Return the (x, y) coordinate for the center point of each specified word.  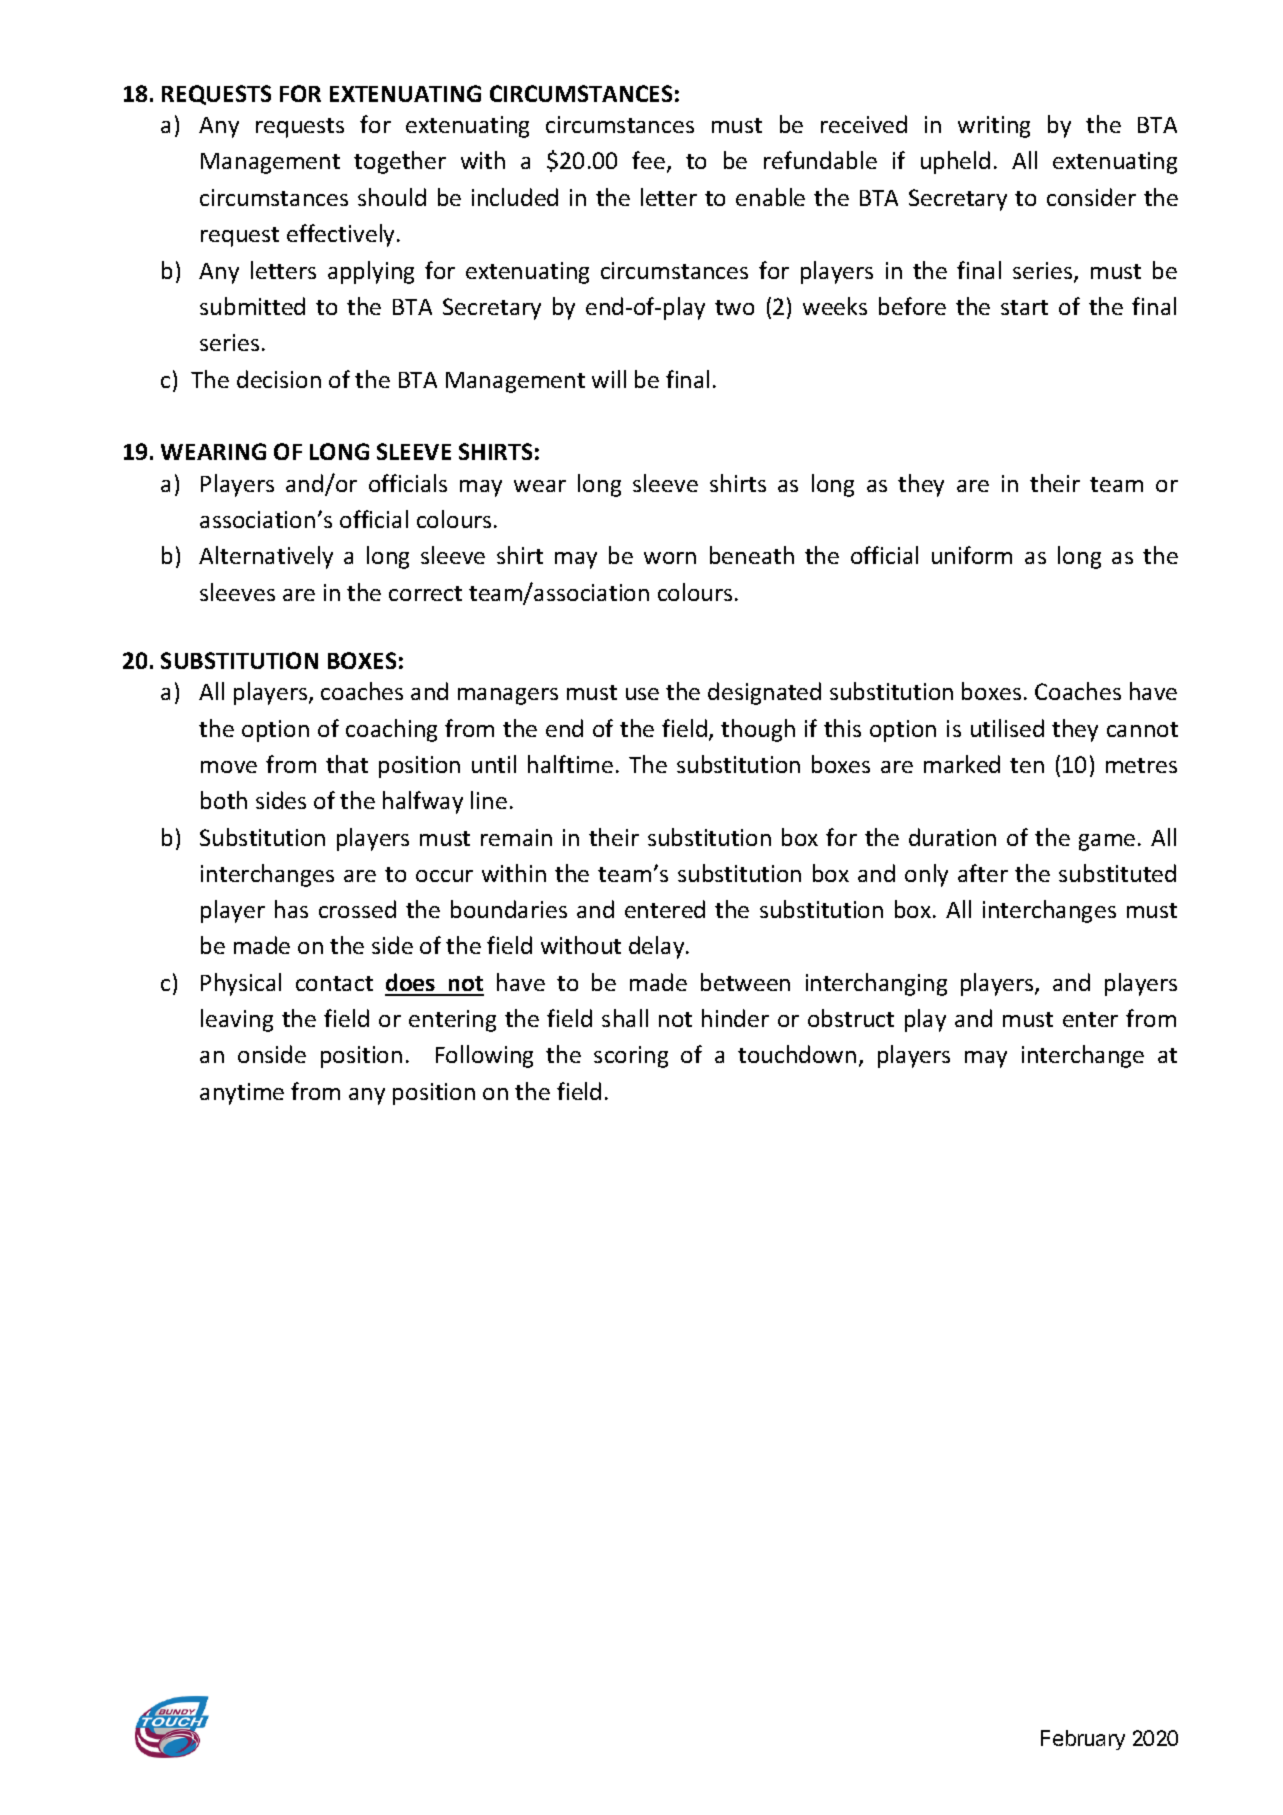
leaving (237, 1020)
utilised (1007, 728)
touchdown (797, 1054)
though (758, 730)
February (1083, 1740)
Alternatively (266, 557)
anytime (242, 1094)
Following (484, 1056)
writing (994, 127)
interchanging (876, 984)
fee (648, 160)
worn (670, 558)
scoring (631, 1057)
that (347, 764)
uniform (972, 555)
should (392, 197)
